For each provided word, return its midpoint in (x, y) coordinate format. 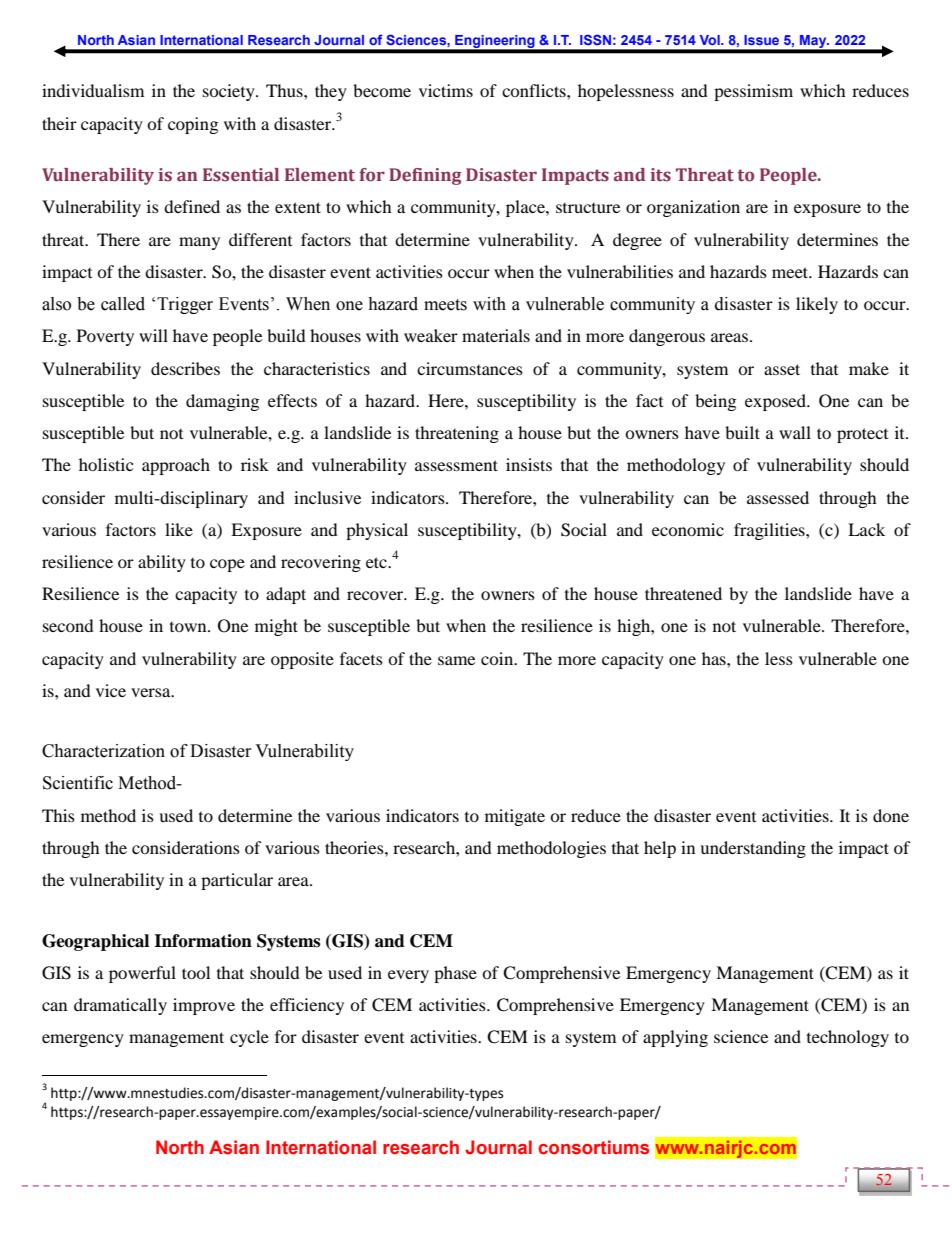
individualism (93, 90)
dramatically (120, 1006)
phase (455, 974)
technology (848, 1038)
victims (446, 90)
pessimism (753, 92)
